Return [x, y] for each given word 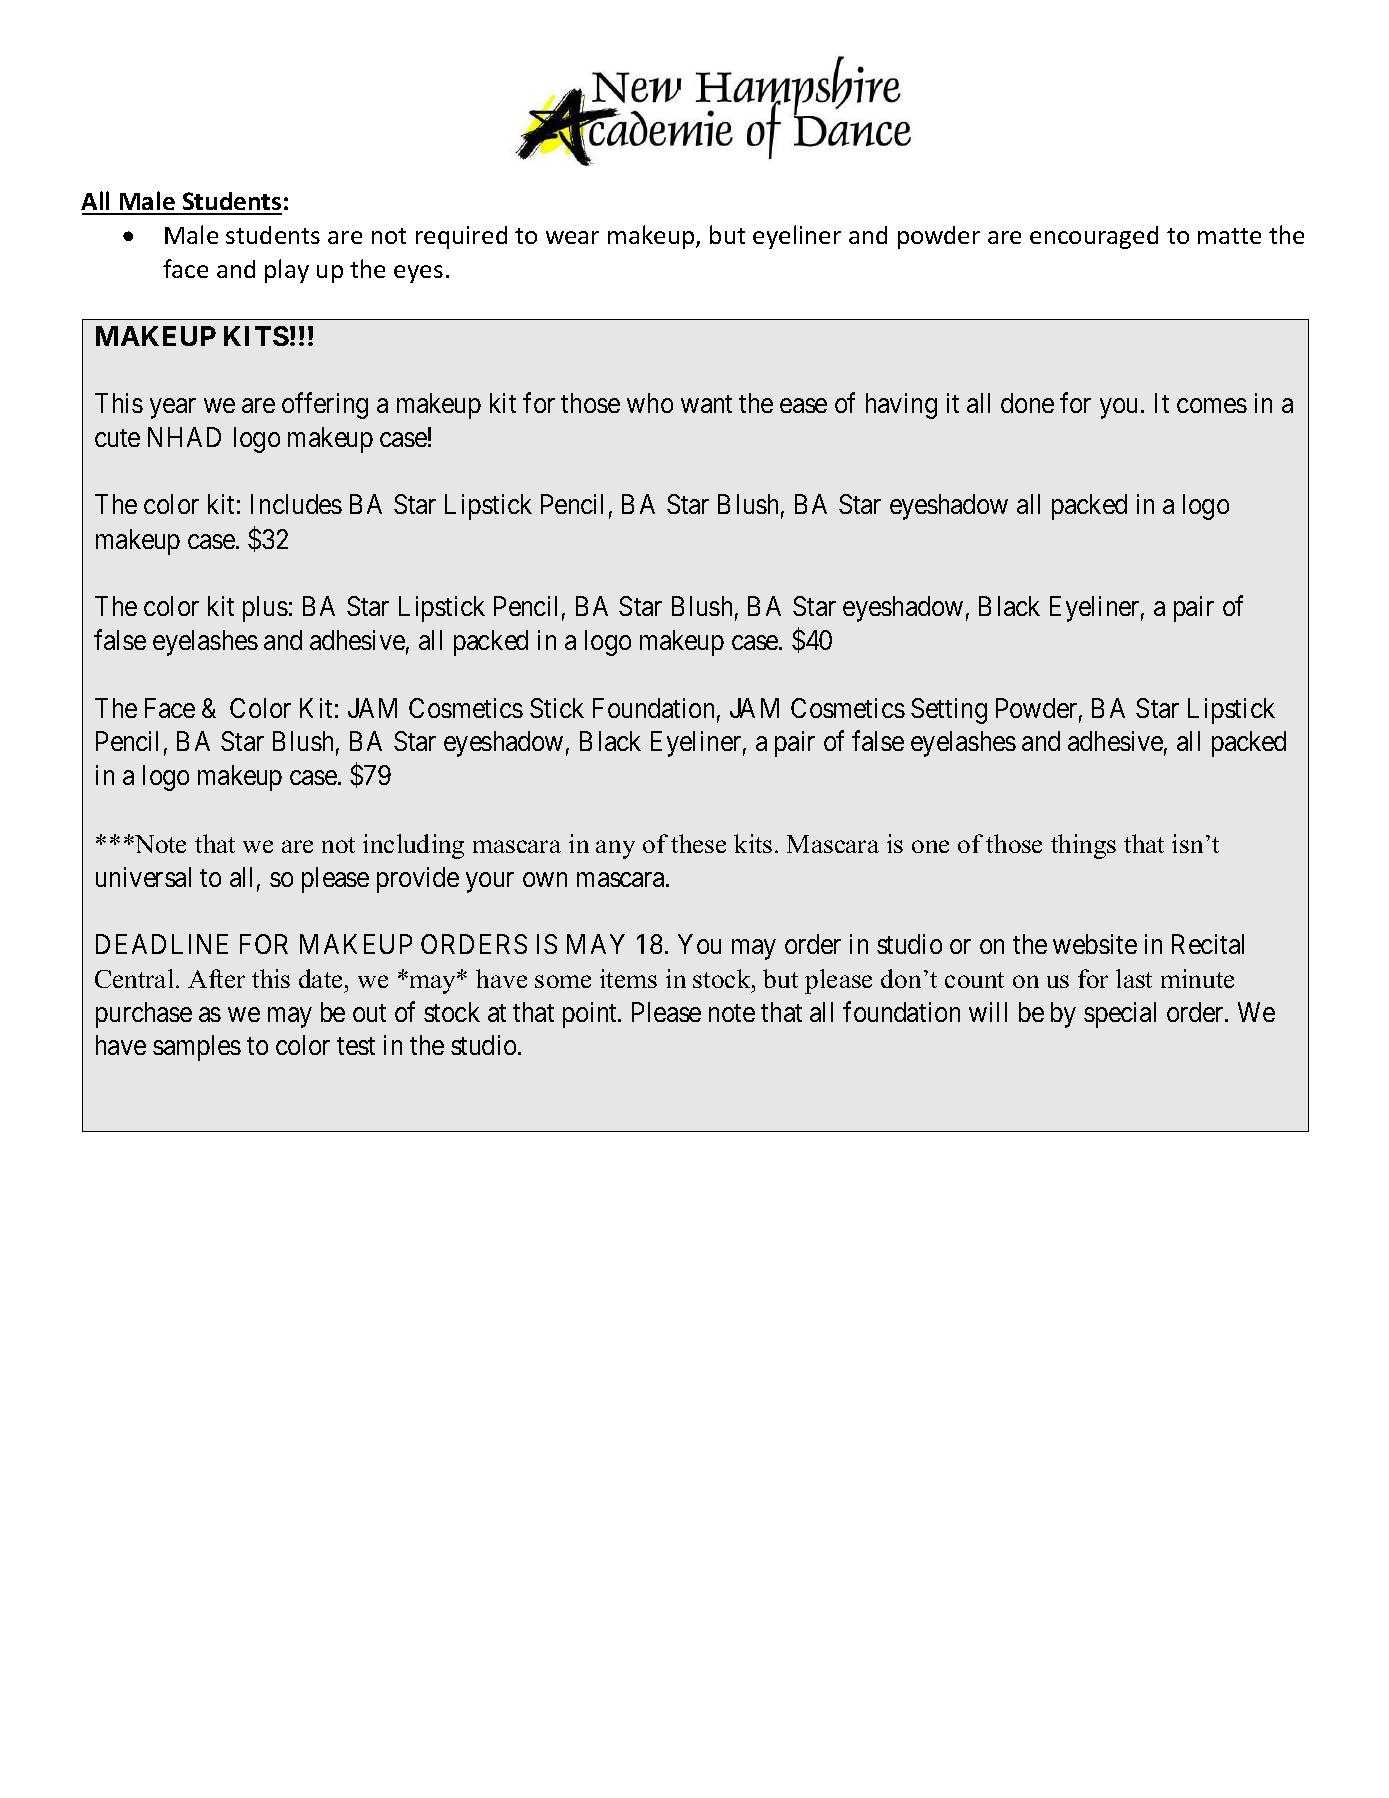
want [706, 404]
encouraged [1094, 237]
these [698, 843]
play [287, 271]
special [1120, 1015]
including [413, 846]
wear [572, 237]
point [591, 1015]
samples [197, 1048]
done [1027, 403]
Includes [296, 504]
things [1083, 846]
